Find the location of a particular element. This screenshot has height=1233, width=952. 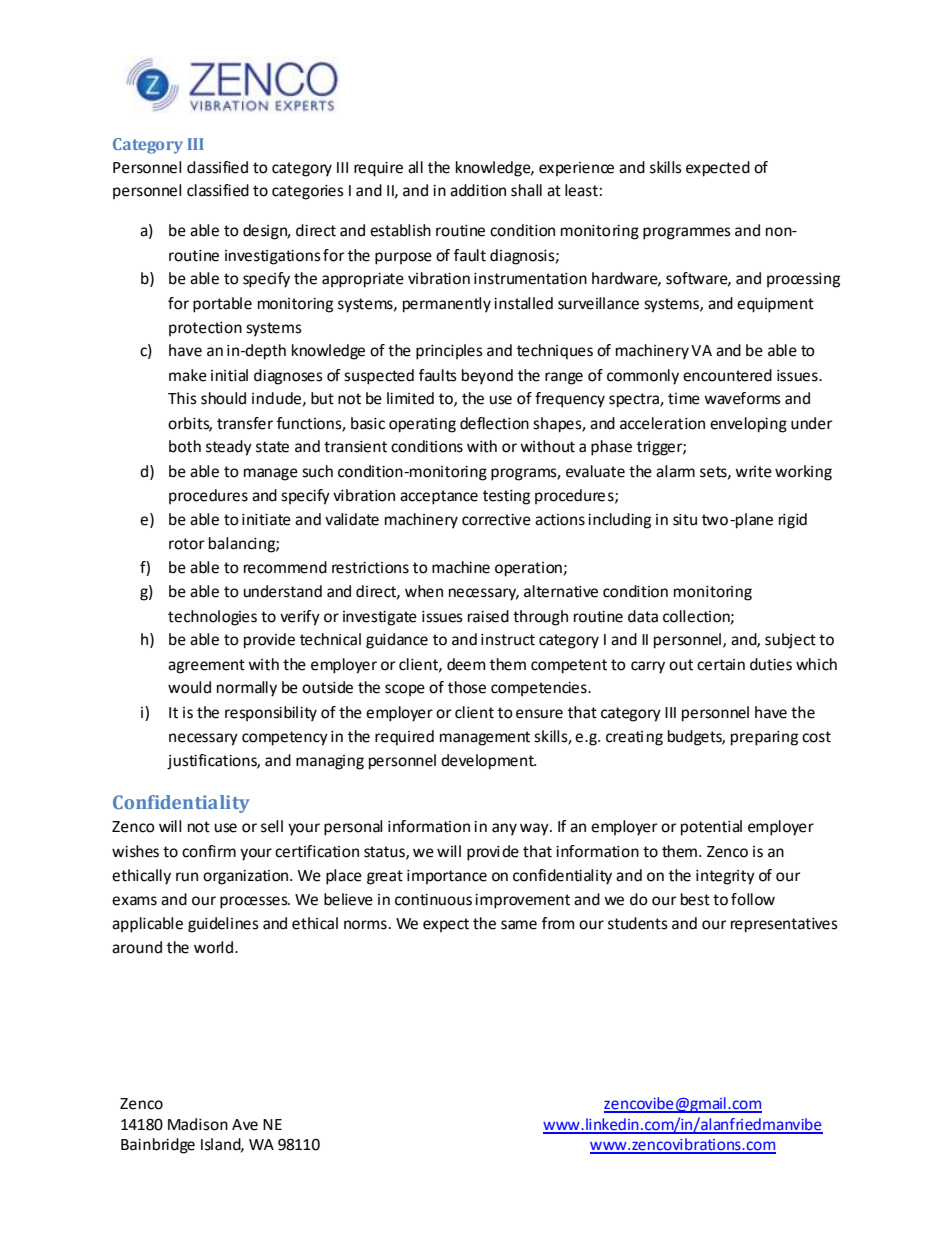

design is located at coordinates (266, 232).
